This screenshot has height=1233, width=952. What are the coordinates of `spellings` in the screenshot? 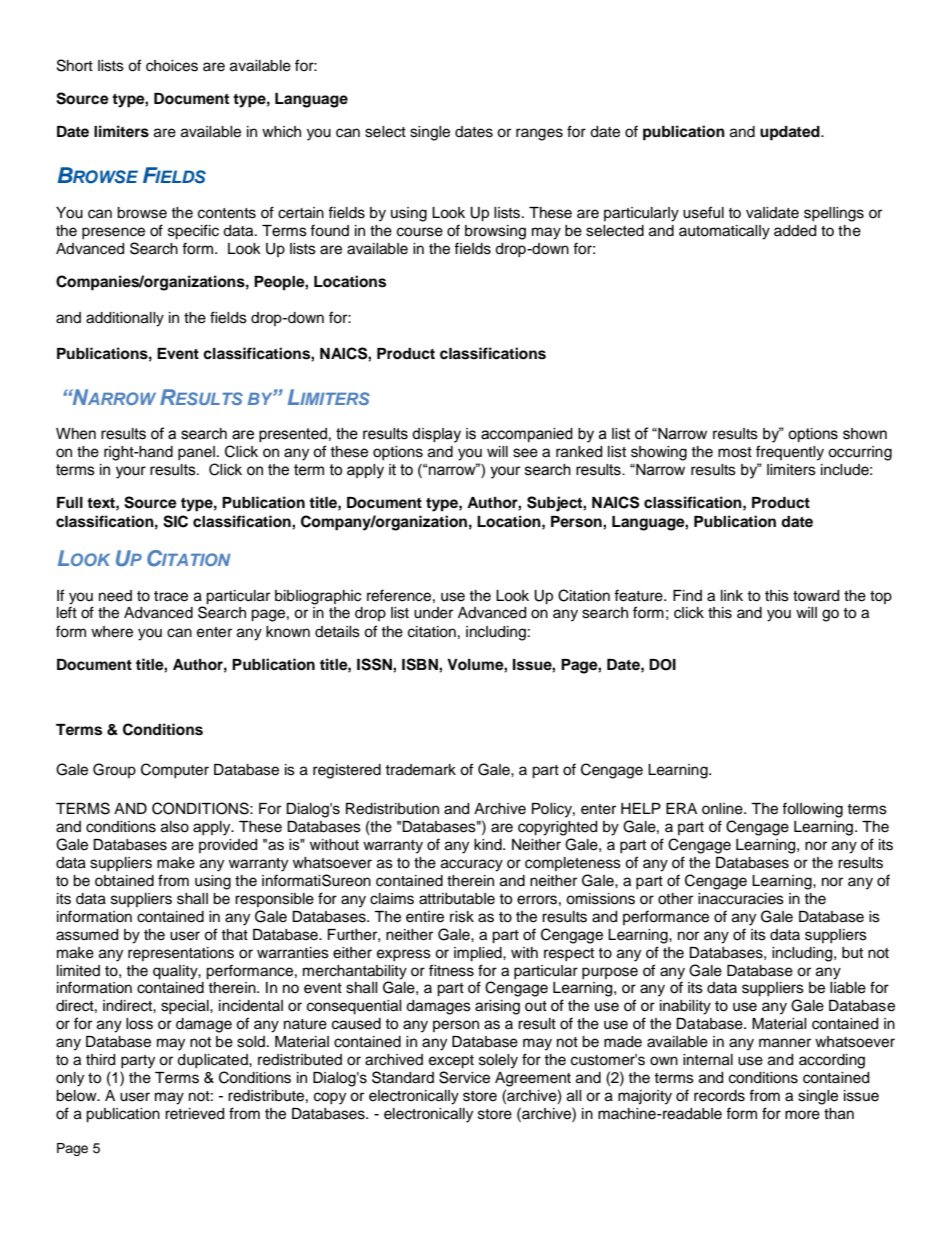 It's located at (834, 214).
